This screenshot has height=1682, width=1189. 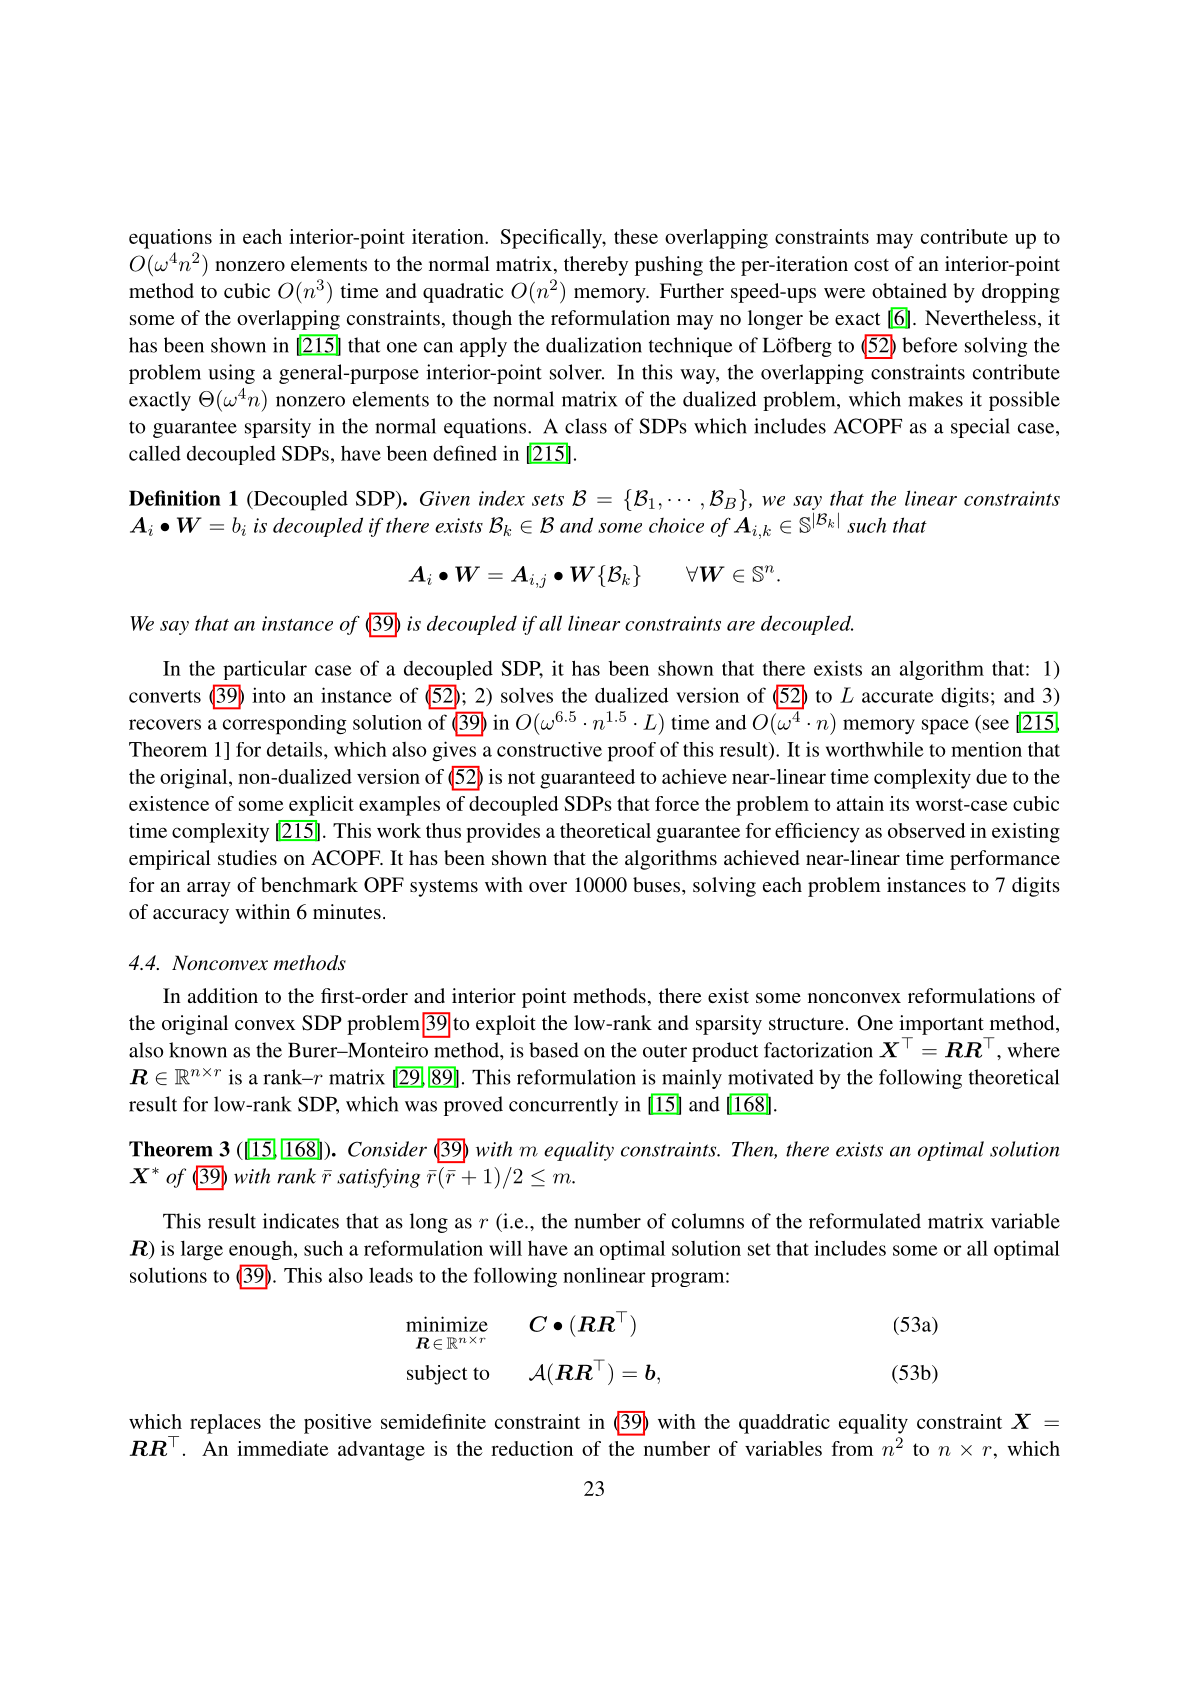 I want to click on particular, so click(x=265, y=670).
